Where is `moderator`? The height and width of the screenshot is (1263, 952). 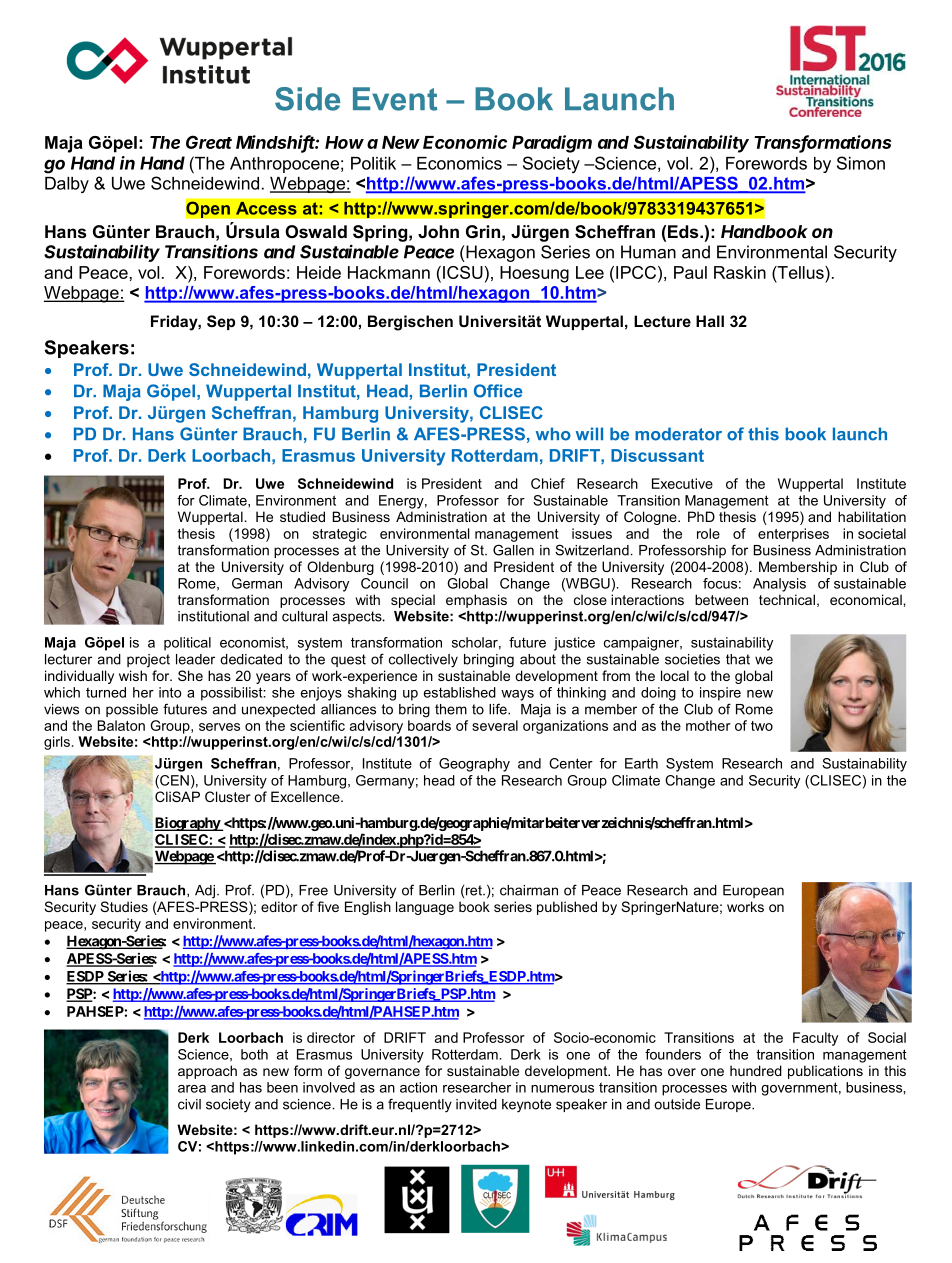 moderator is located at coordinates (678, 434).
